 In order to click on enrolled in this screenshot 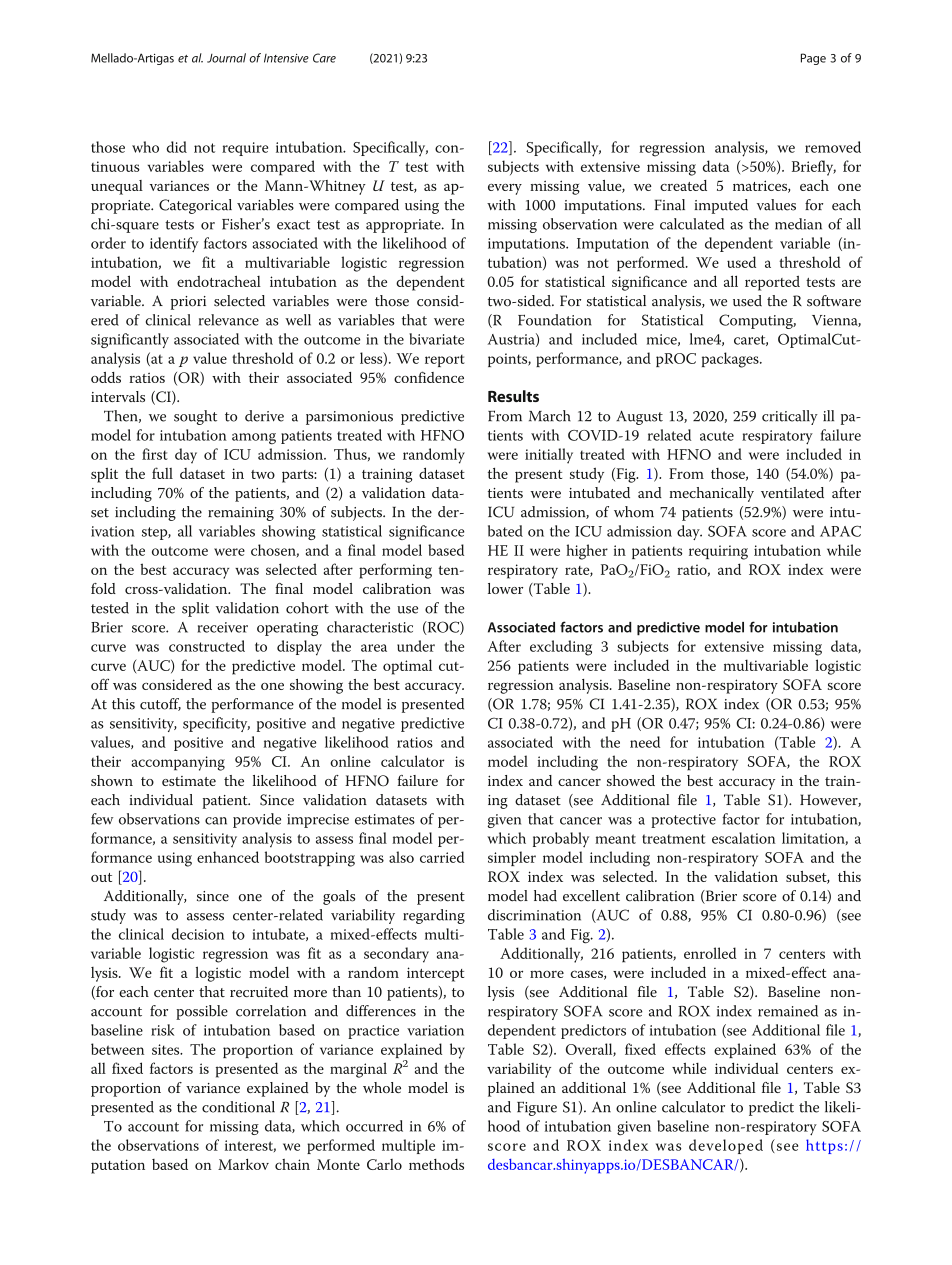, I will do `click(710, 953)`.
